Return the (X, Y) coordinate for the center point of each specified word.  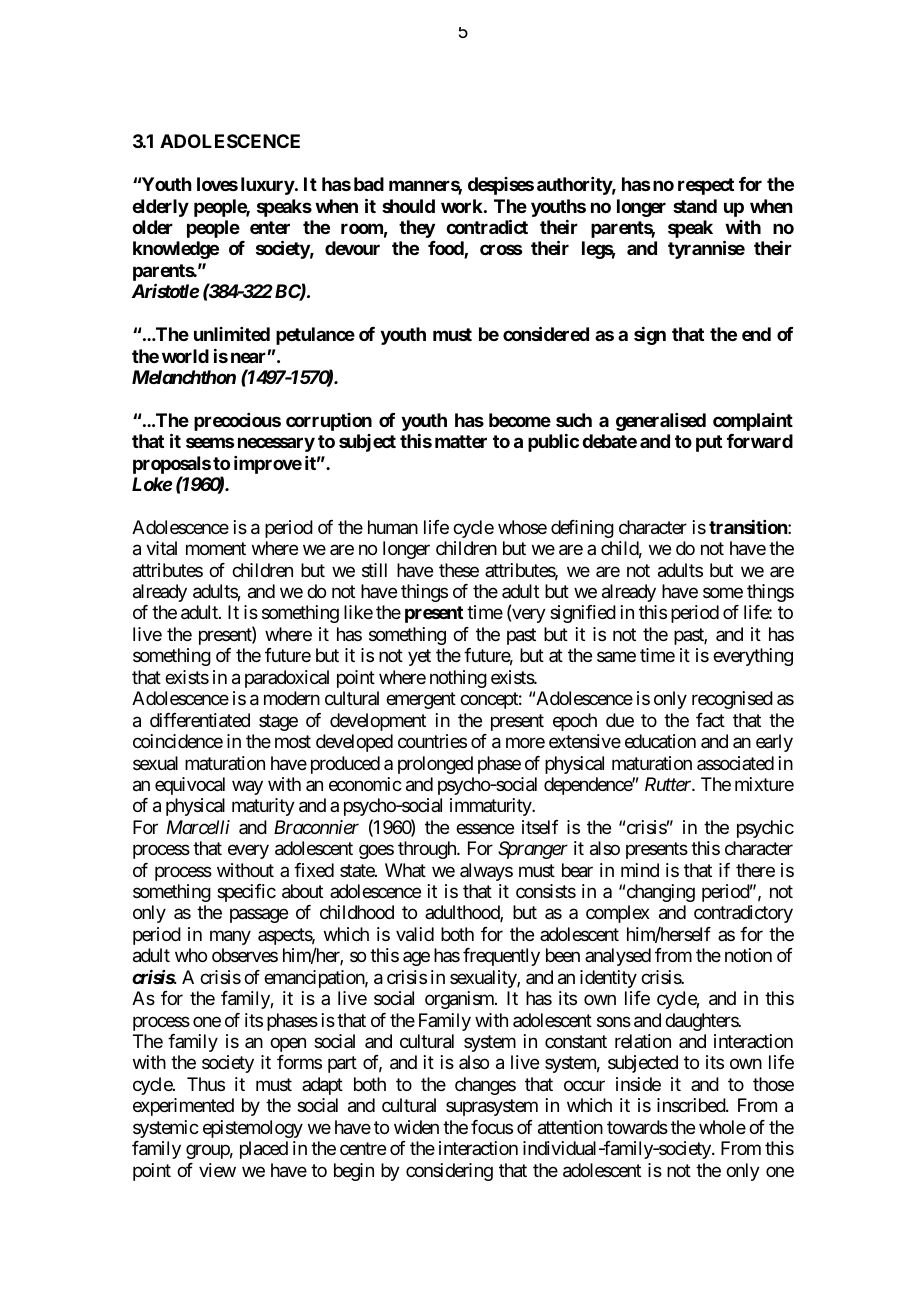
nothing (458, 679)
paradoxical (287, 679)
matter (461, 441)
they (417, 229)
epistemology (253, 1129)
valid (415, 934)
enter (270, 227)
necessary (276, 445)
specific (246, 893)
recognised (732, 700)
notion (748, 955)
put (709, 443)
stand (695, 206)
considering (449, 1172)
